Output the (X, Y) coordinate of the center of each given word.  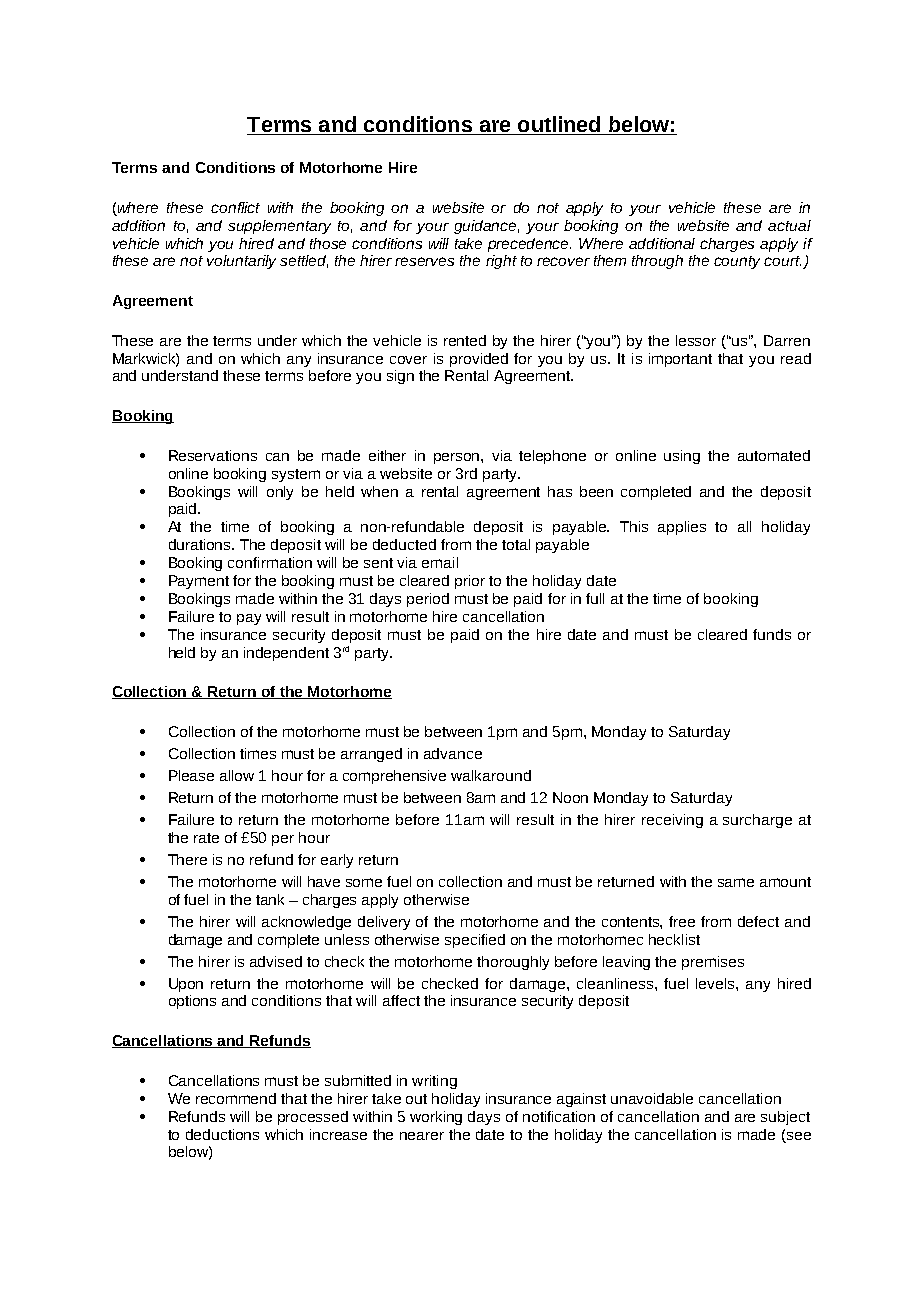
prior (470, 582)
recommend (236, 1098)
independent (286, 654)
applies (682, 528)
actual (789, 225)
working (436, 1118)
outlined (559, 125)
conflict (235, 207)
